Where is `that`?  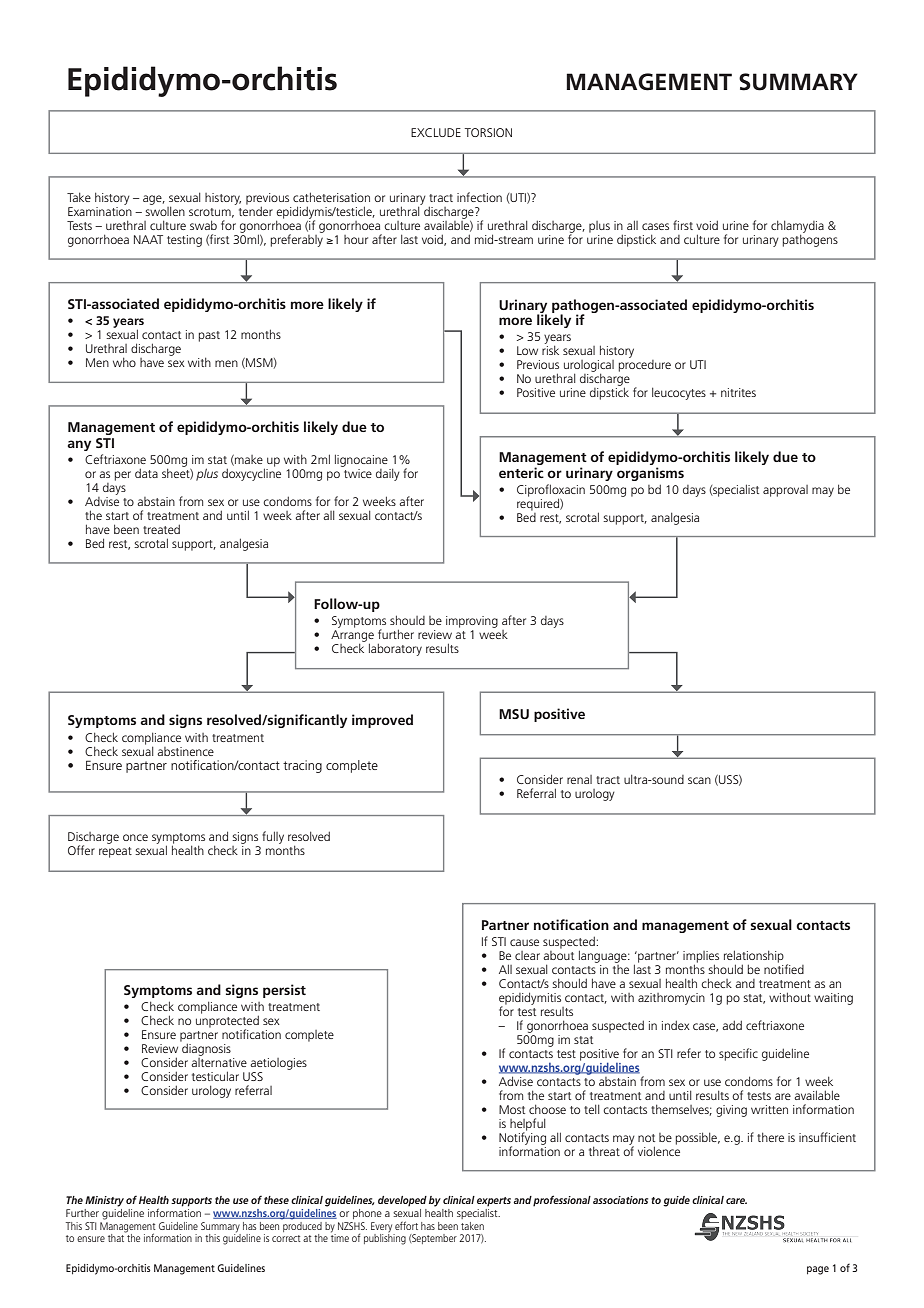
that is located at coordinates (117, 1236).
